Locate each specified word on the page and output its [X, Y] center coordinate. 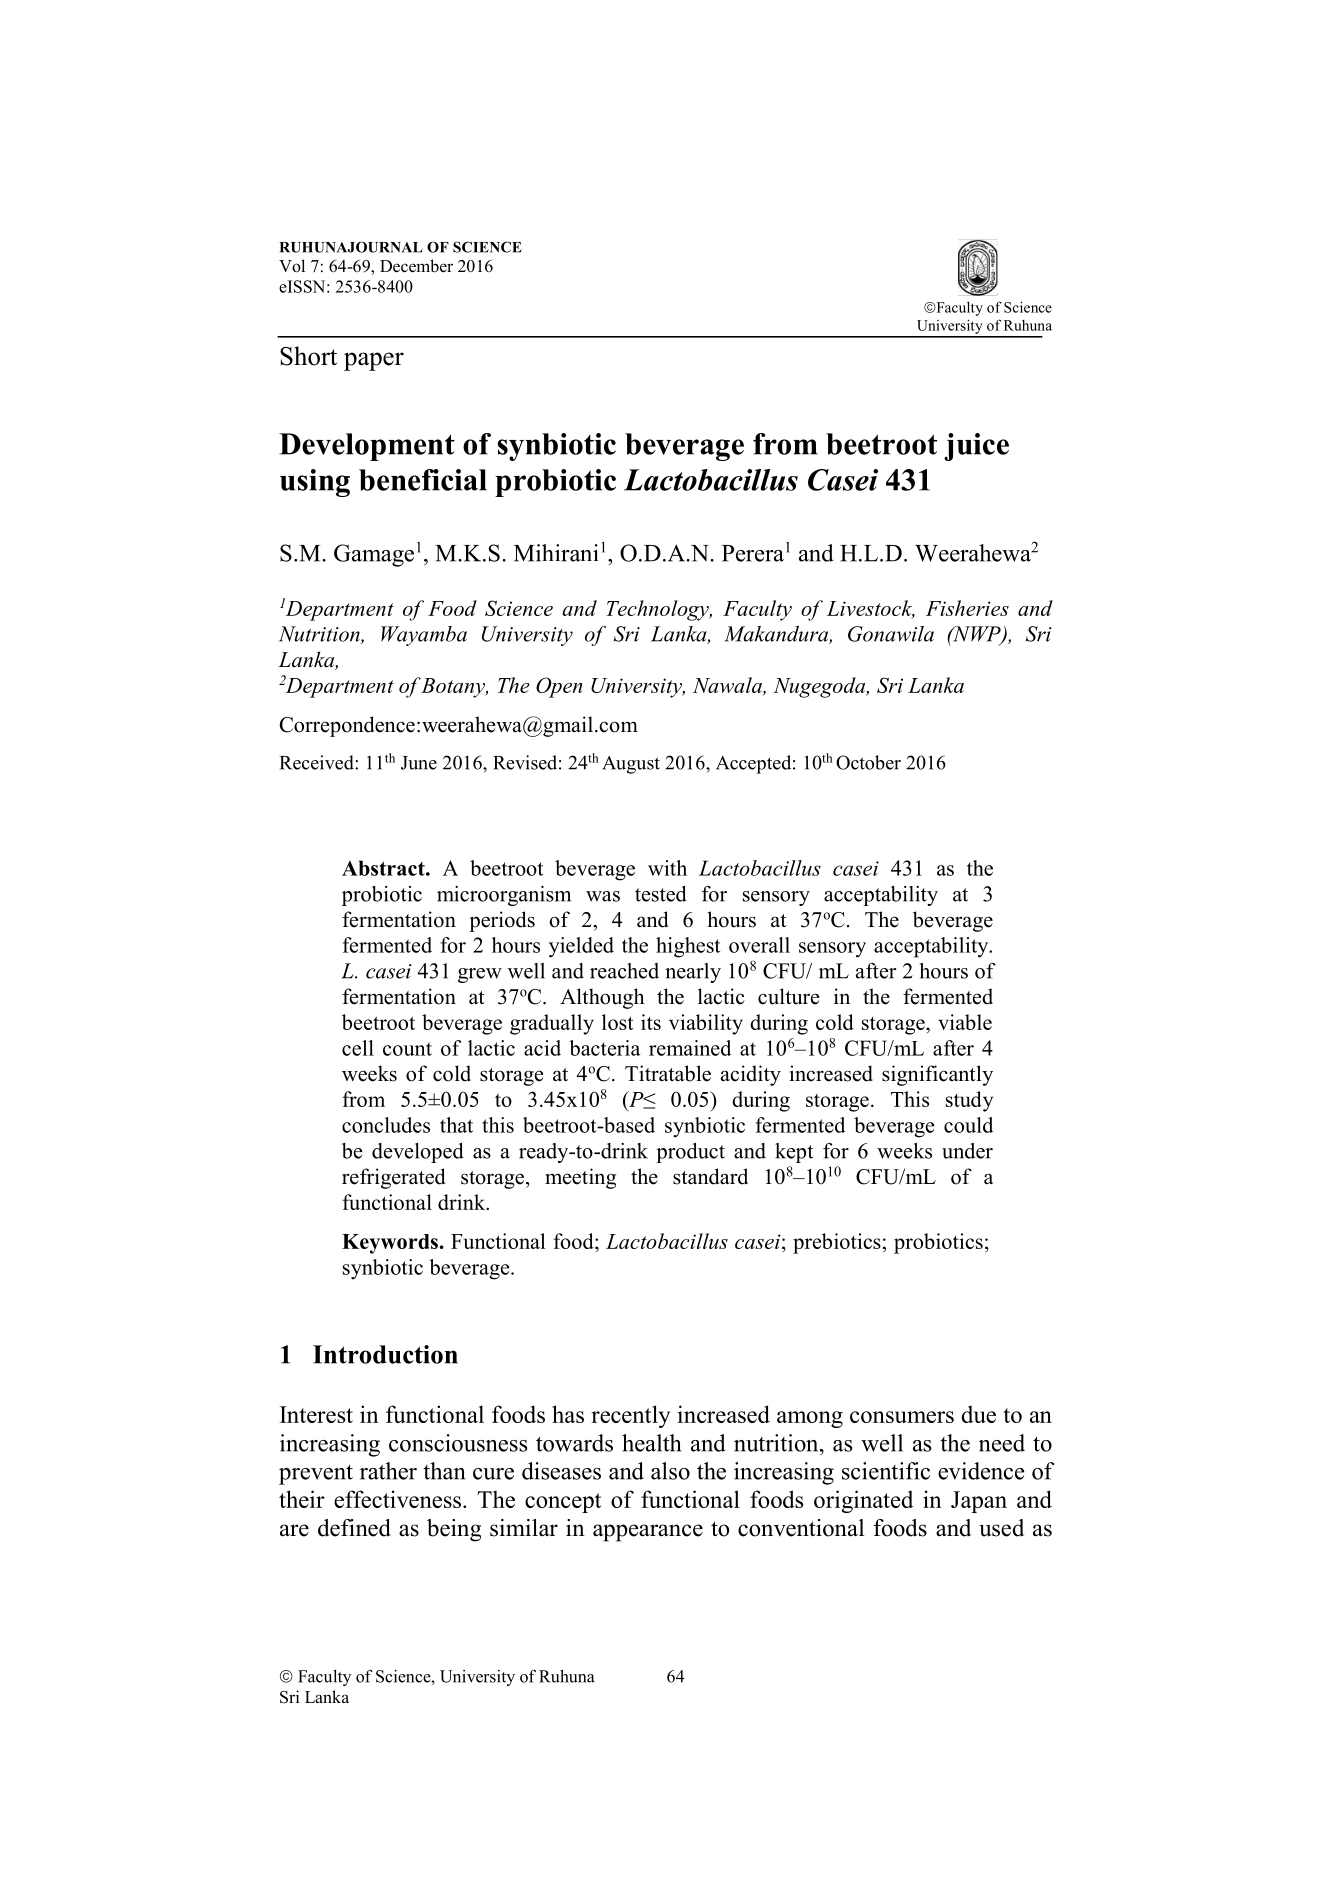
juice [976, 447]
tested [661, 894]
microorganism [504, 896]
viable [965, 1022]
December [416, 266]
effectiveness [397, 1499]
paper [374, 361]
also [670, 1471]
